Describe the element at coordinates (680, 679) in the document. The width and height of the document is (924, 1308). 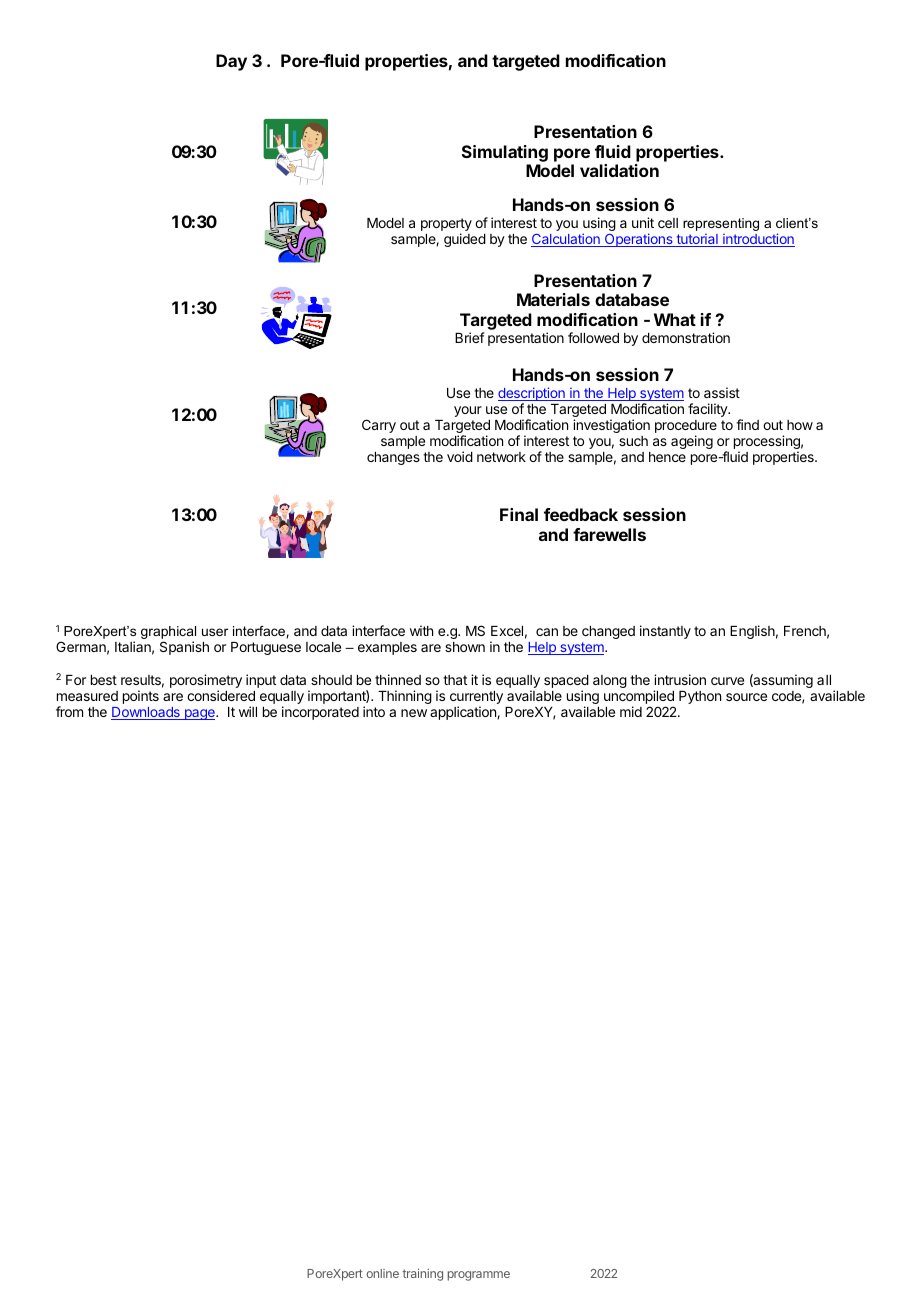
I see `intrusion` at that location.
